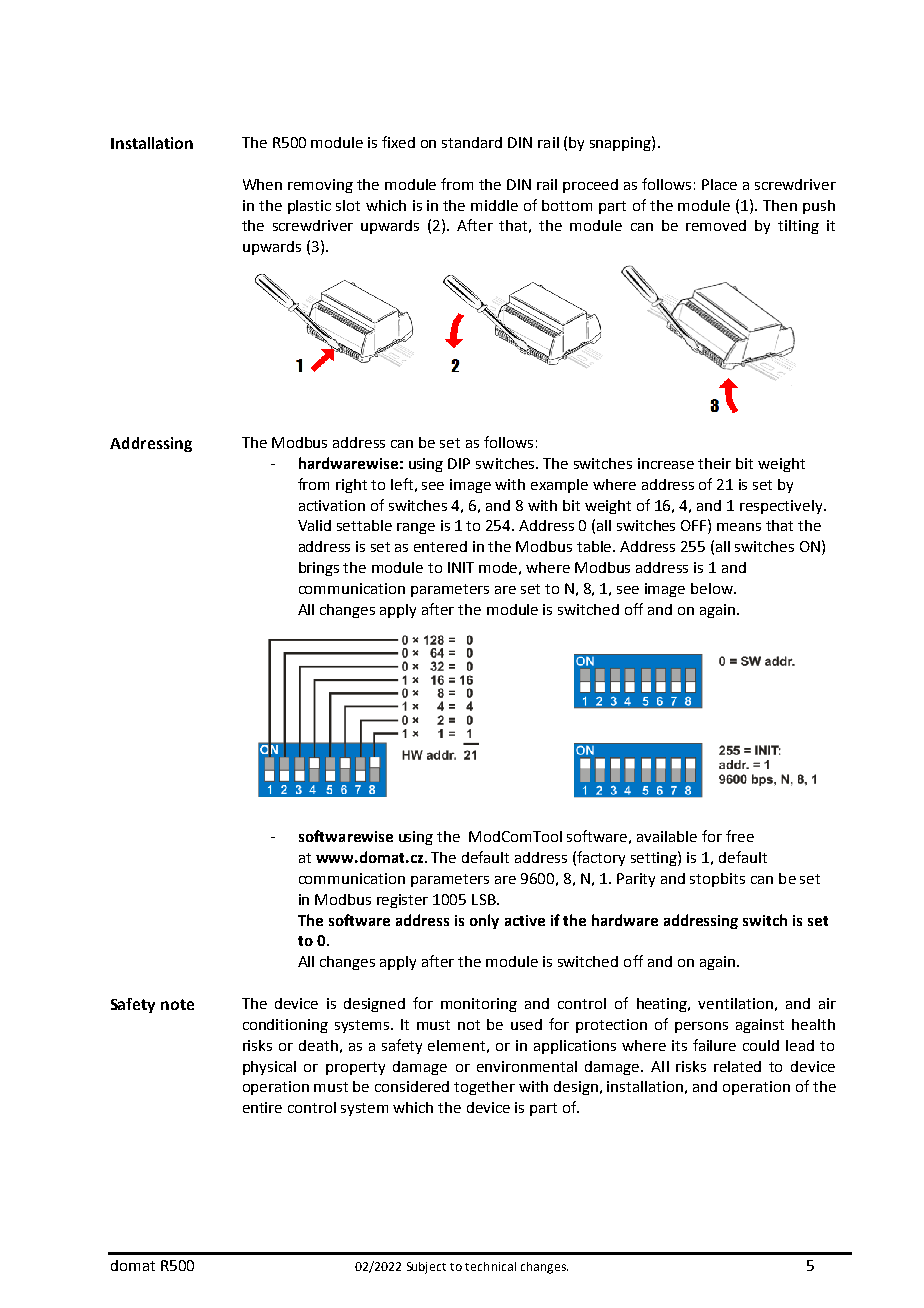  Describe the element at coordinates (485, 899) in the image. I see `LSB` at that location.
